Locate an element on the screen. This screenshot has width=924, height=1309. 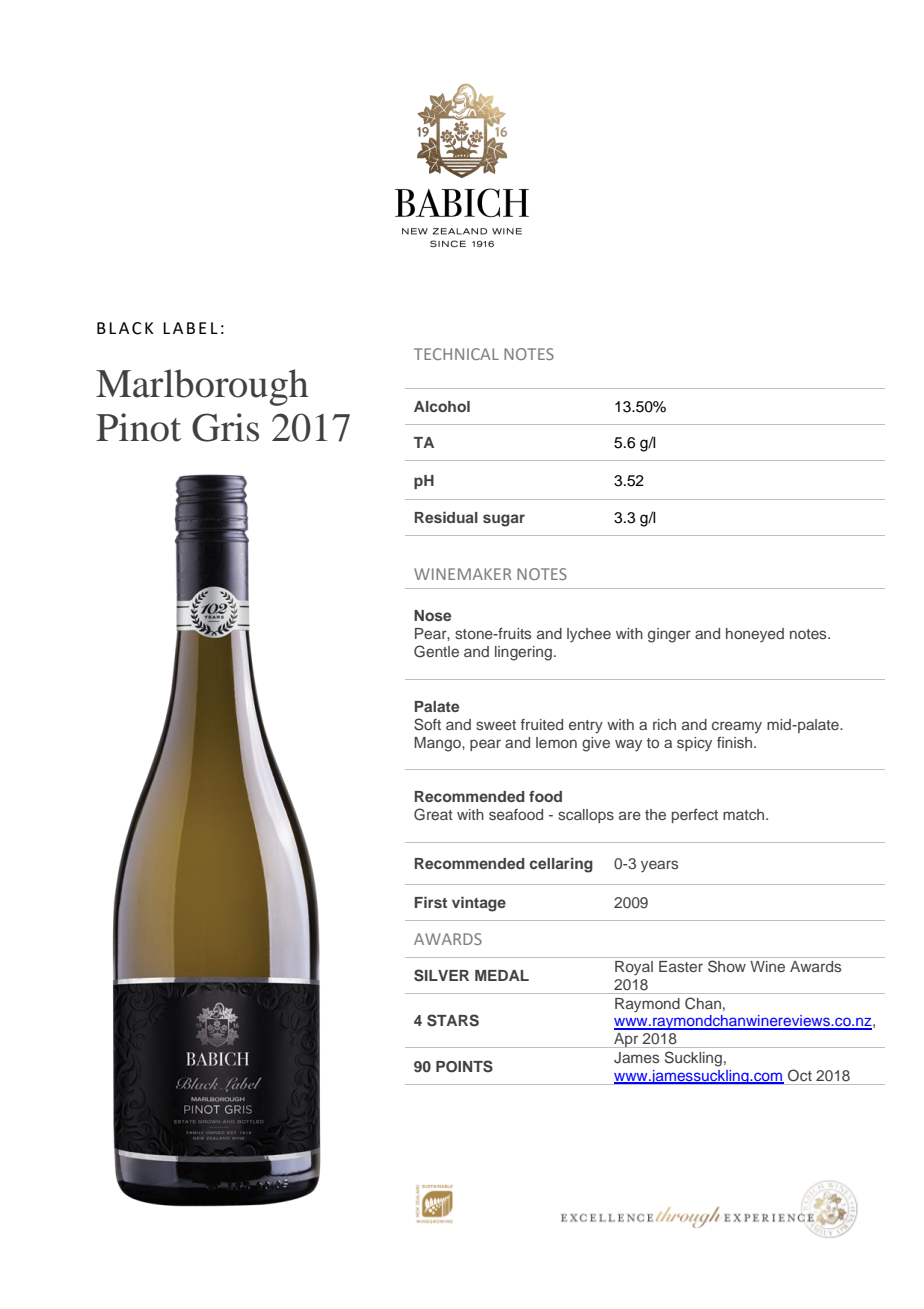
Marlborough is located at coordinates (202, 387).
